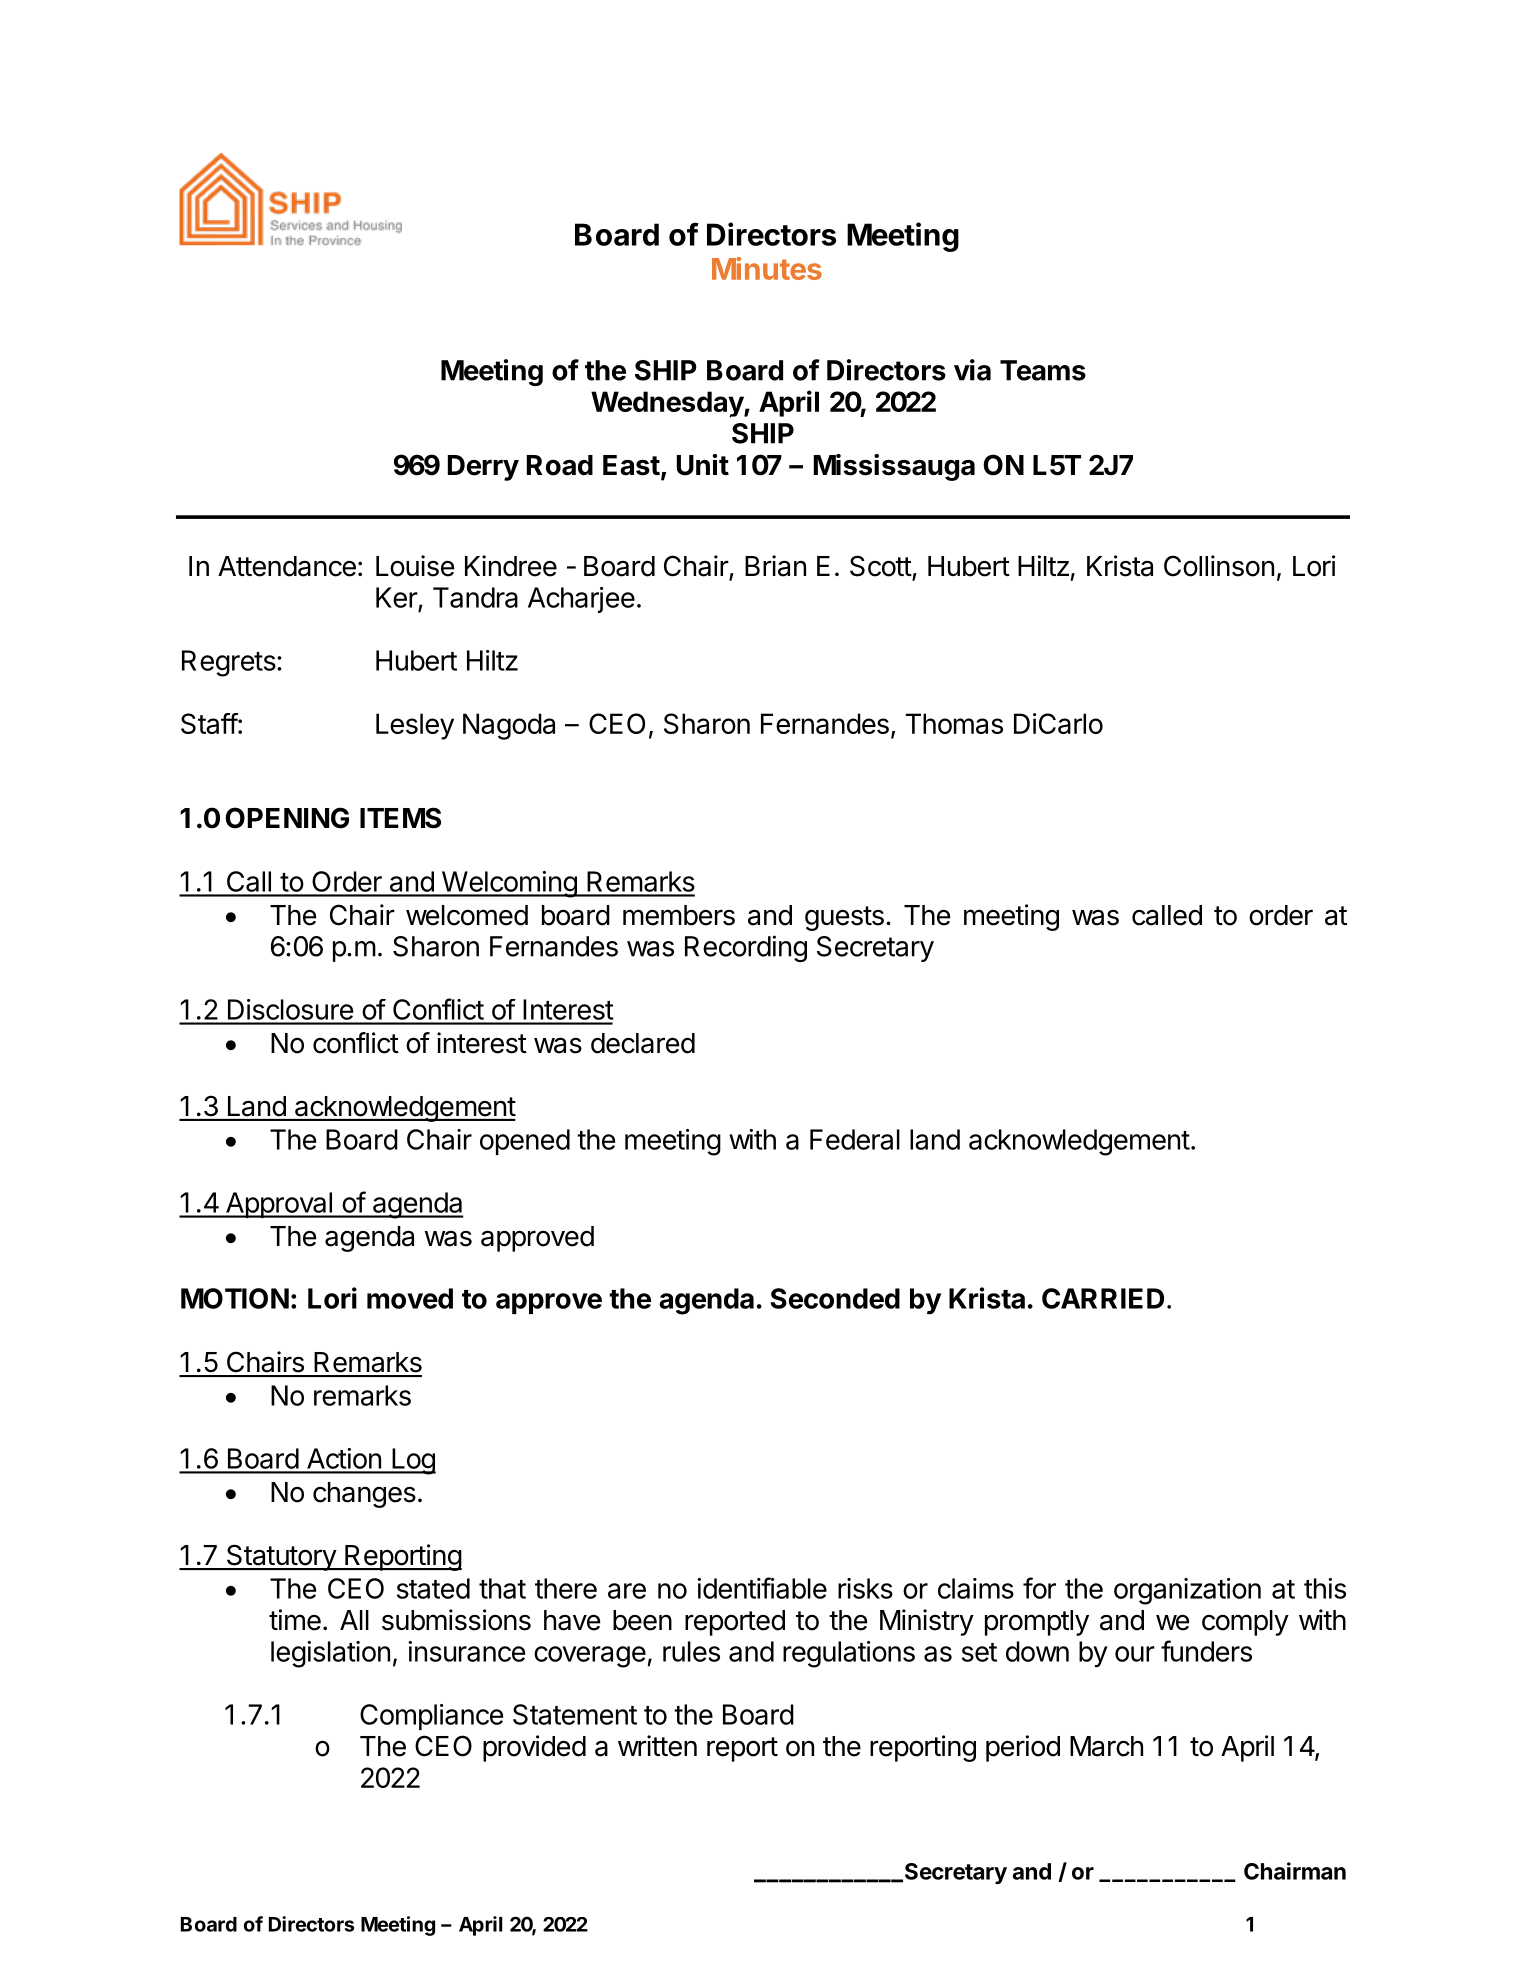  What do you see at coordinates (767, 268) in the screenshot?
I see `Minutes` at bounding box center [767, 268].
